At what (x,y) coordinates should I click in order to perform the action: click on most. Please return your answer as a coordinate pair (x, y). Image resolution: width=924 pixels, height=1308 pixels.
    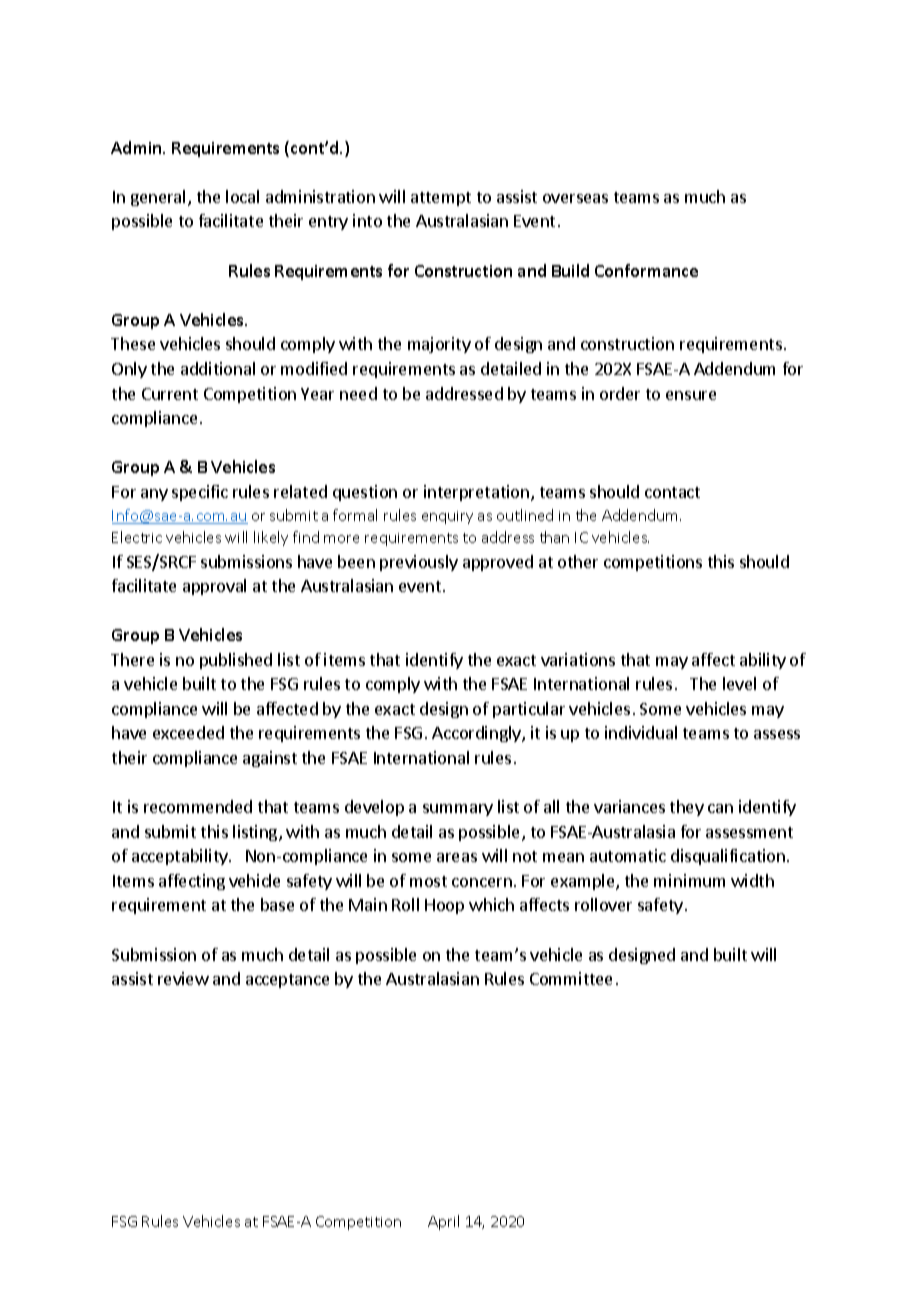
    Looking at the image, I should click on (428, 881).
